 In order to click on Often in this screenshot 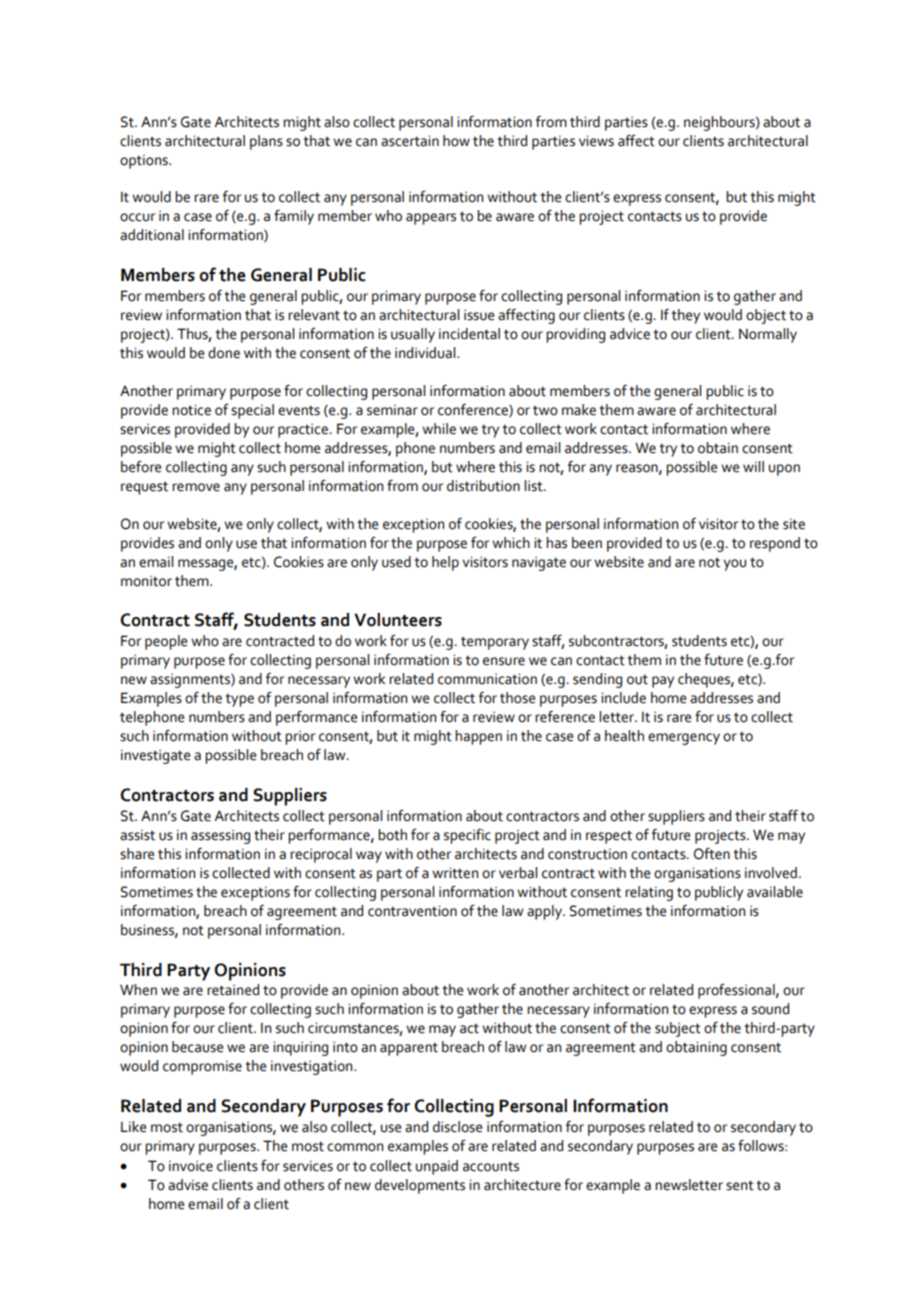, I will do `click(712, 854)`.
